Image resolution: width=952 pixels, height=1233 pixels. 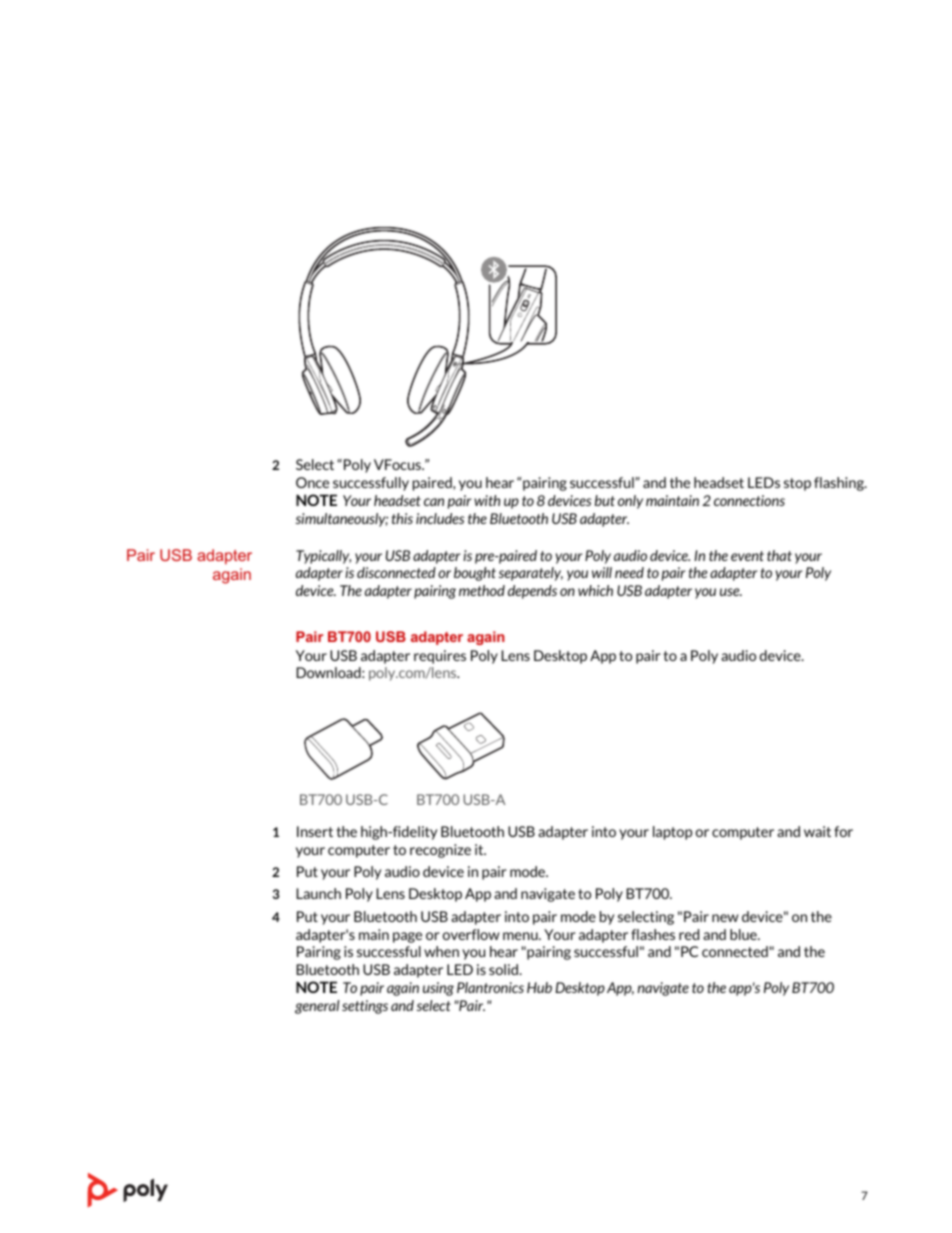 I want to click on Hub, so click(x=539, y=987).
